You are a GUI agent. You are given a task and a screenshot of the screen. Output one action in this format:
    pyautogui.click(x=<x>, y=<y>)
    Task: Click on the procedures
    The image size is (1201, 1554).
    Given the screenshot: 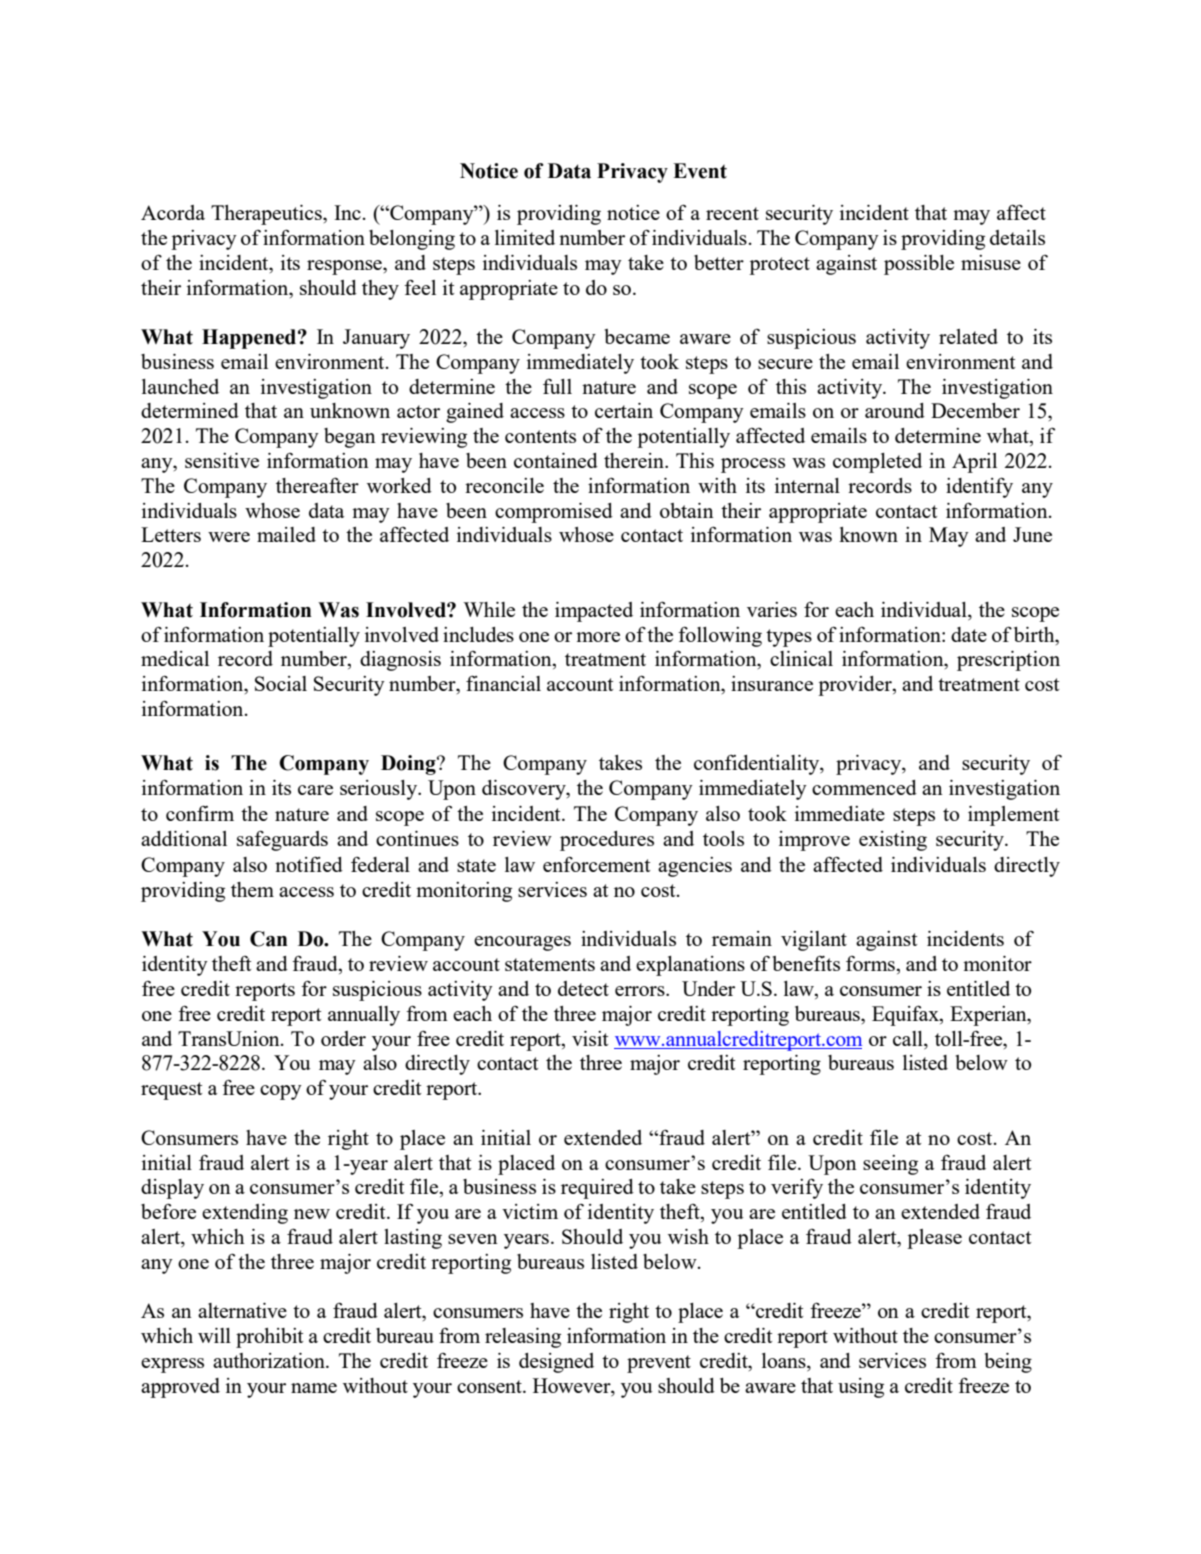 What is the action you would take?
    pyautogui.click(x=607, y=841)
